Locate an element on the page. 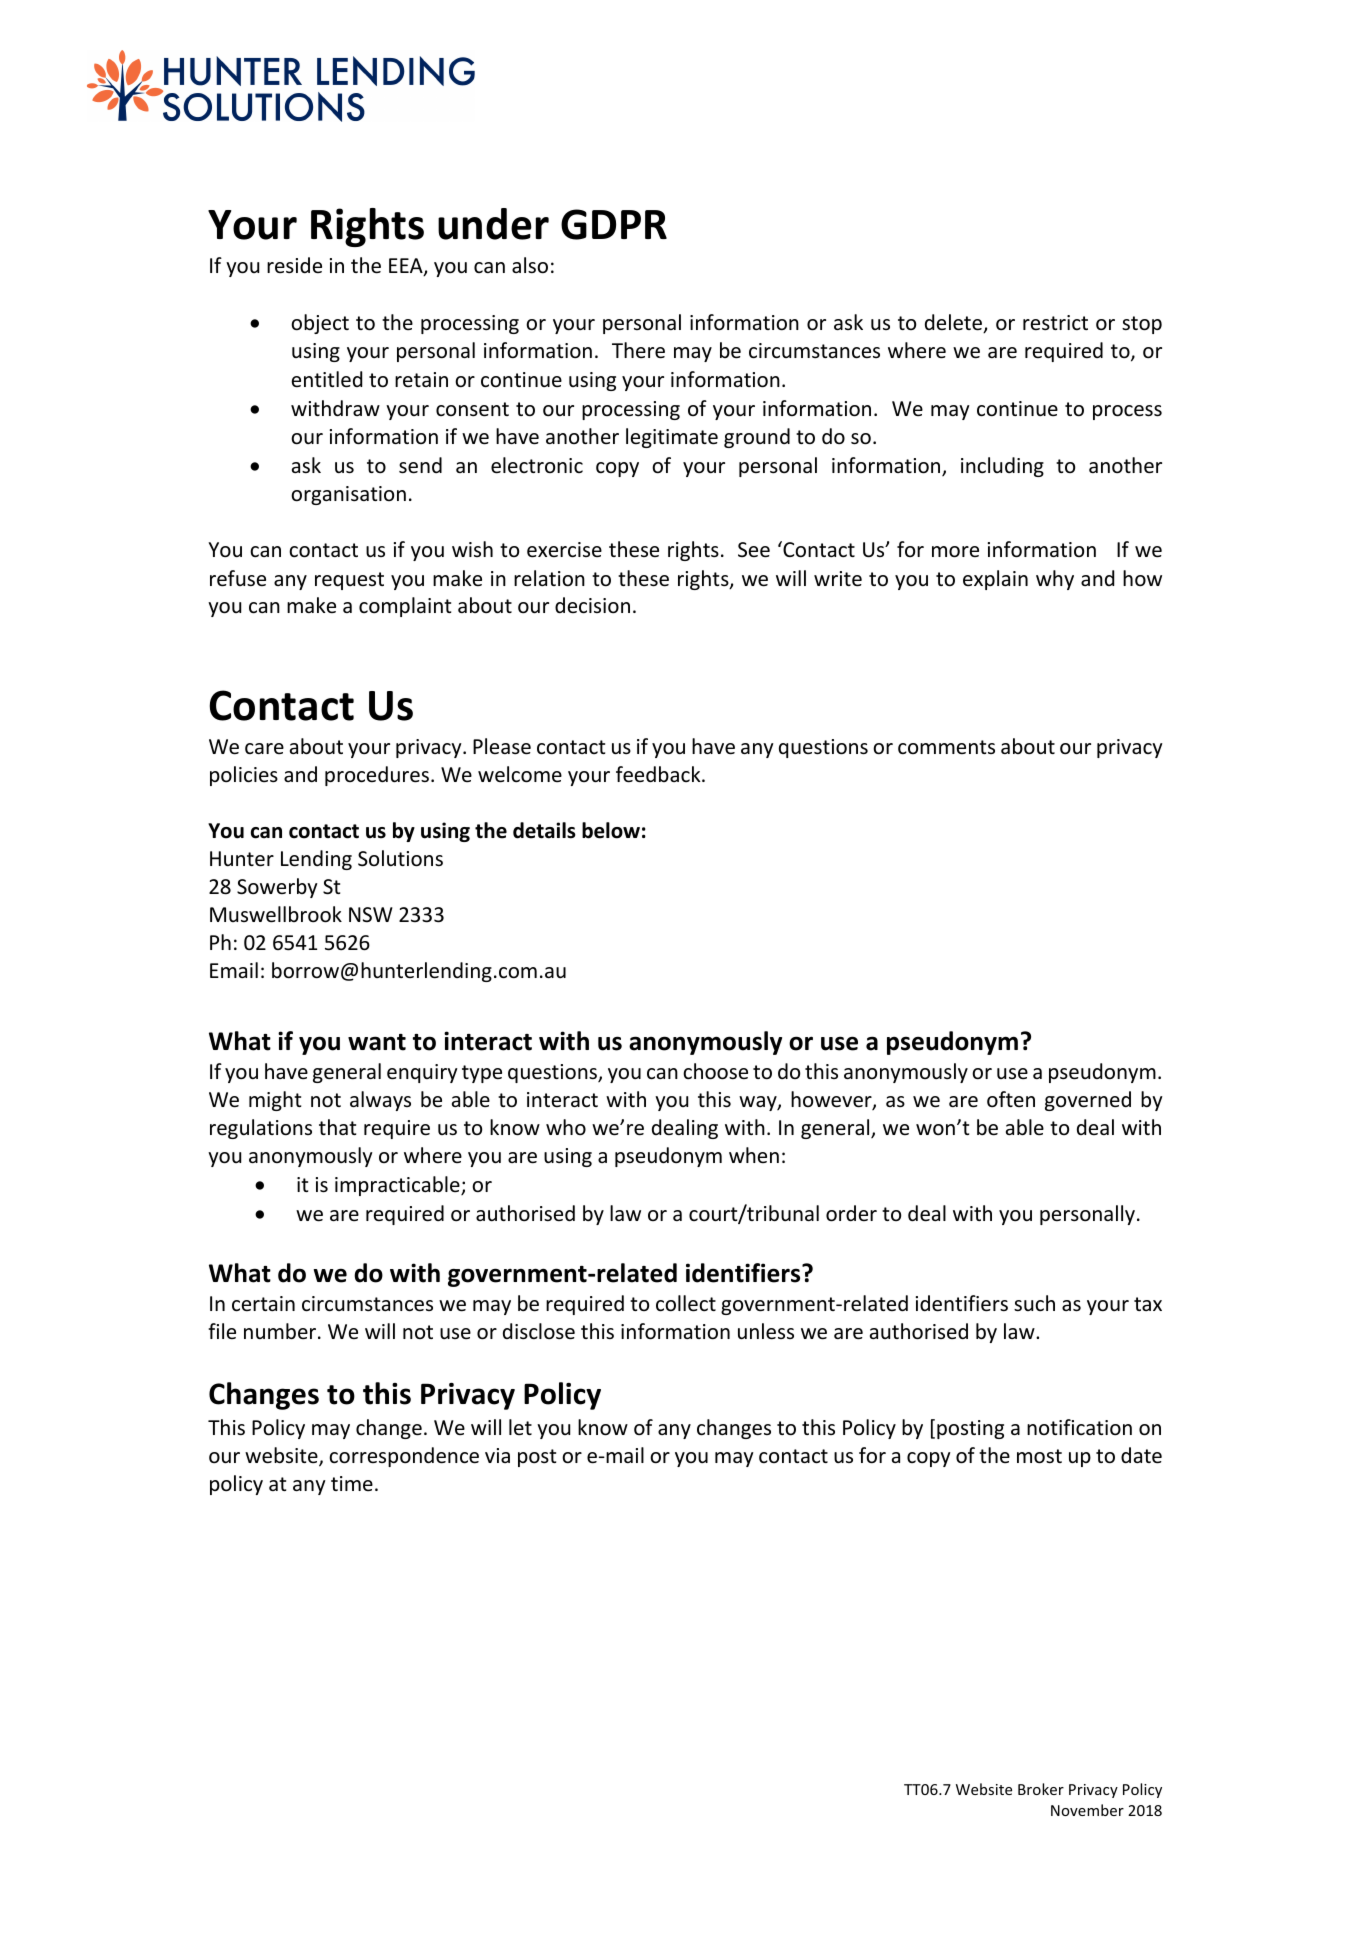 Image resolution: width=1367 pixels, height=1934 pixels. Broker is located at coordinates (1041, 1789).
